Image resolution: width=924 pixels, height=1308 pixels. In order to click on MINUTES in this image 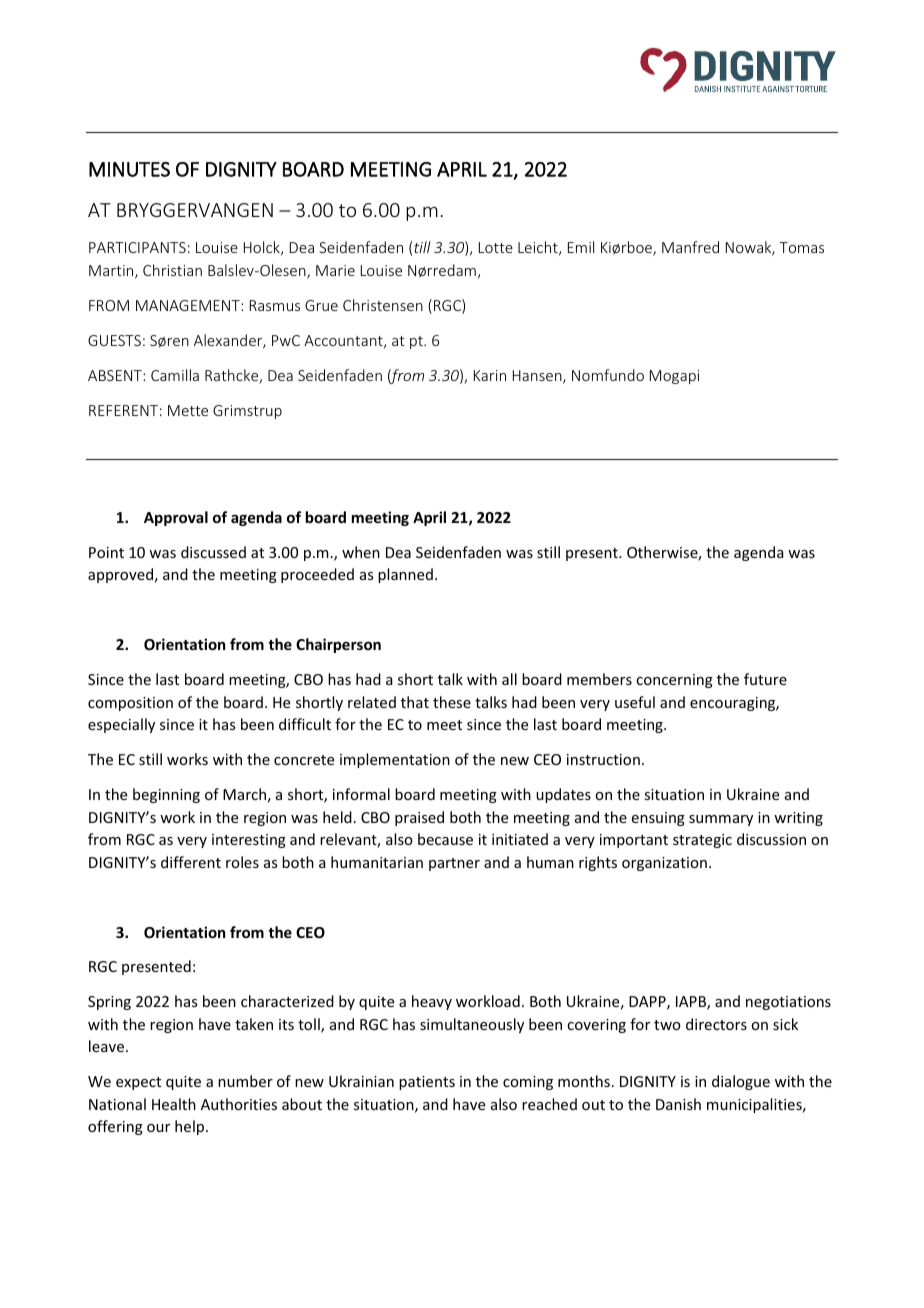, I will do `click(129, 169)`.
